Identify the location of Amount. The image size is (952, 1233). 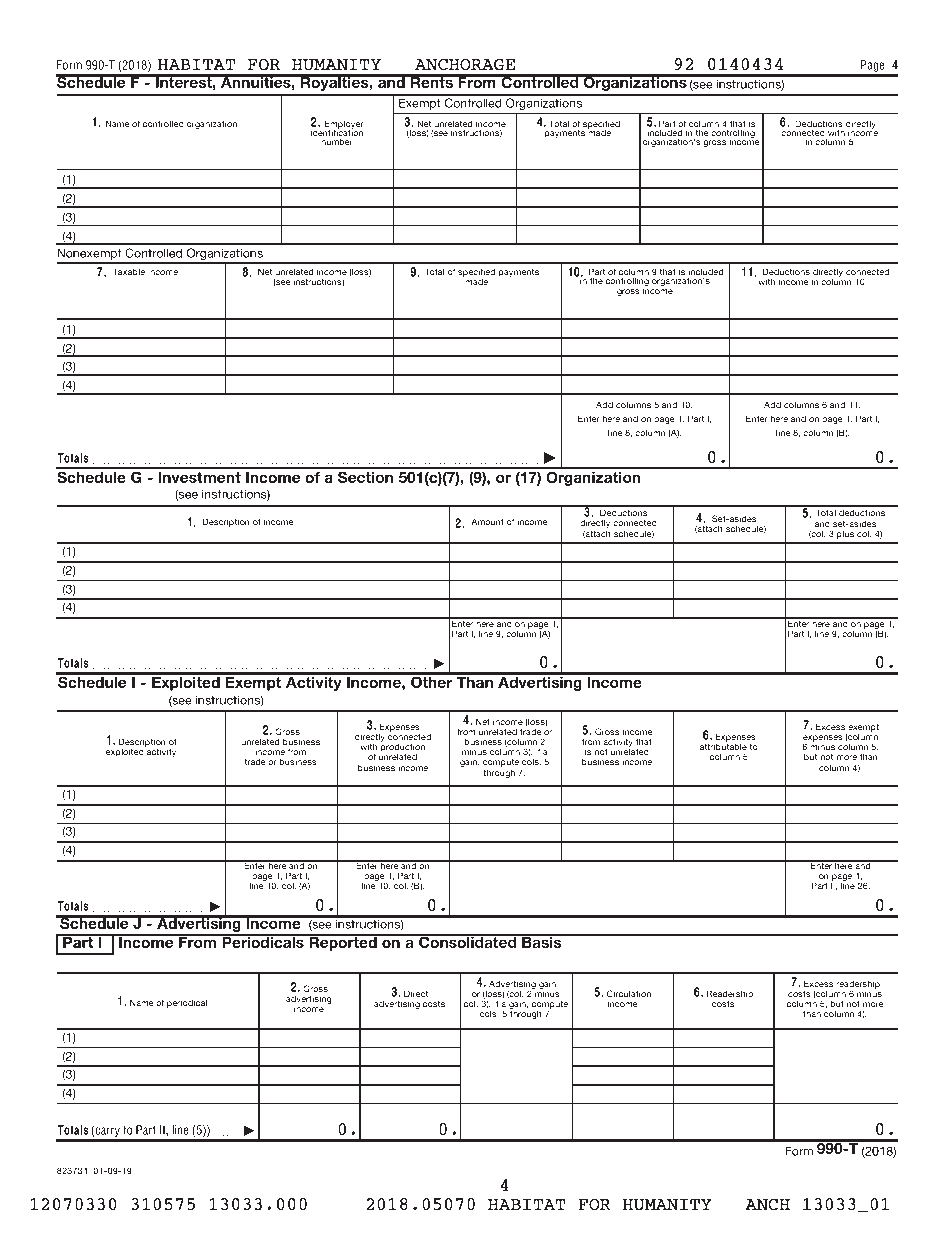
(487, 521).
